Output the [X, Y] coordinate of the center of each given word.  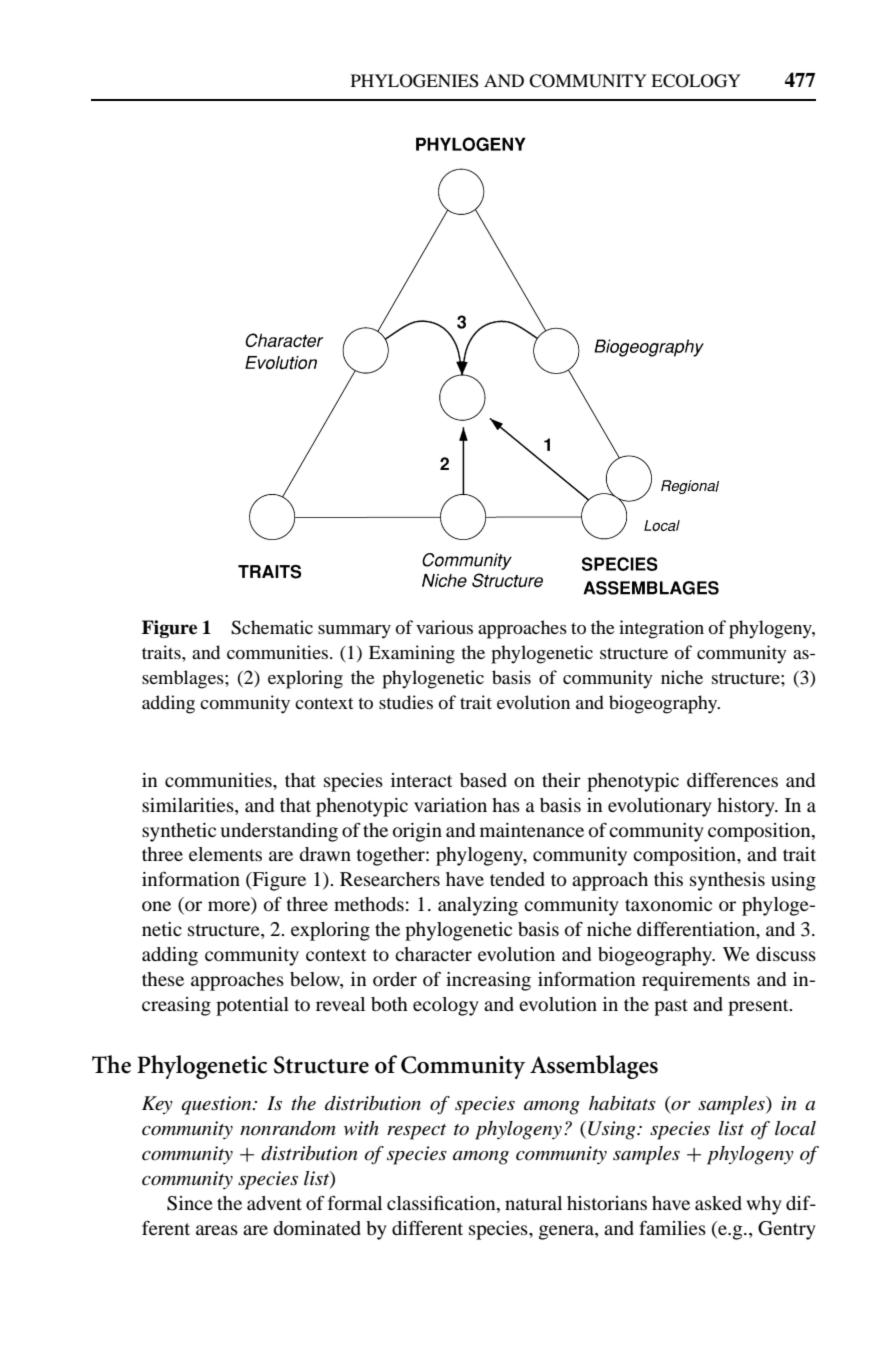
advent [274, 1203]
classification [442, 1204]
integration [661, 629]
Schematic [272, 627]
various [444, 627]
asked [718, 1203]
